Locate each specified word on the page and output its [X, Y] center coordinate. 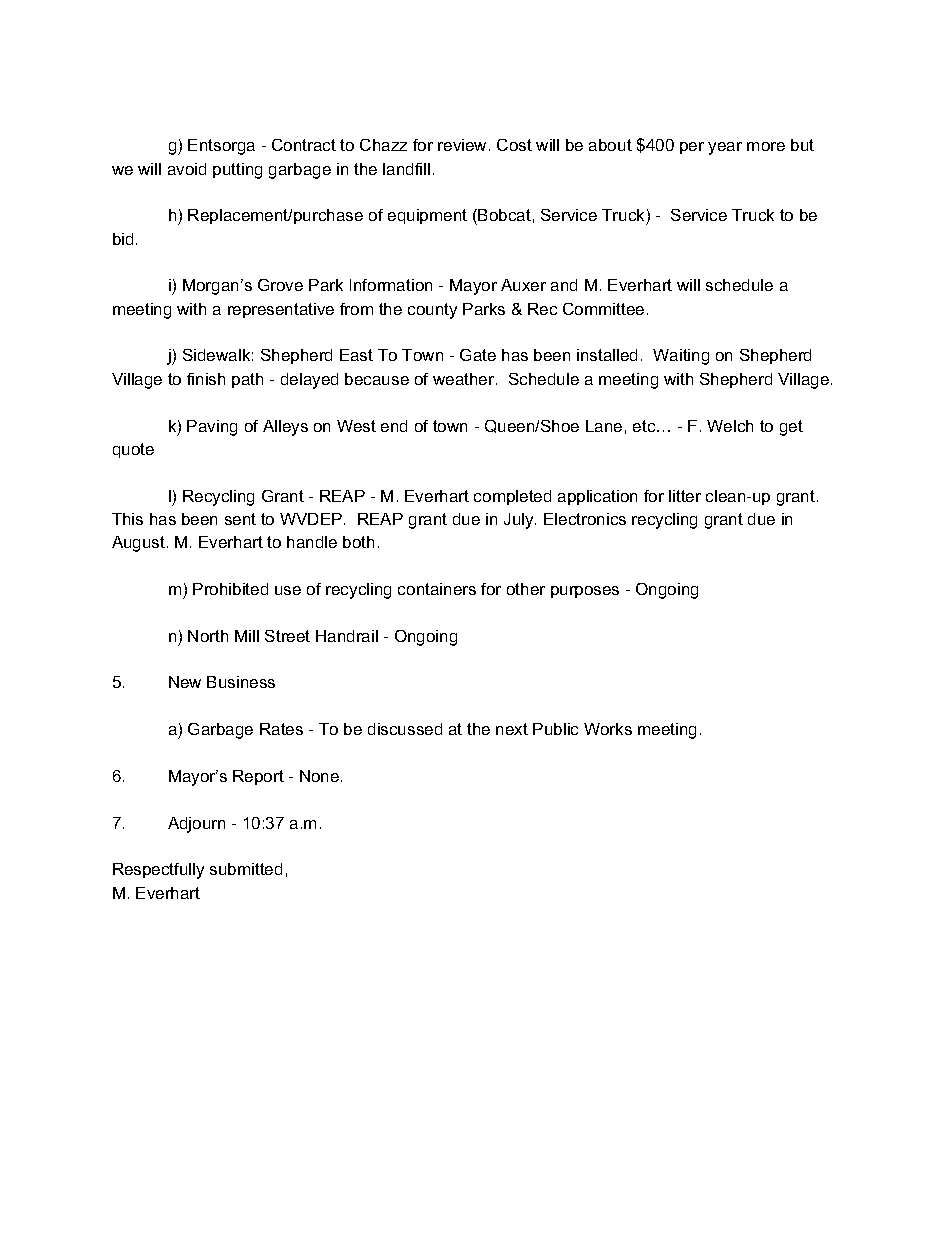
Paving [212, 428]
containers [437, 589]
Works [608, 729]
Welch [730, 426]
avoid [187, 169]
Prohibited [230, 589]
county [432, 311]
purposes [585, 592]
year [725, 148]
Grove [280, 285]
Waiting [681, 357]
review [464, 145]
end [394, 426]
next [512, 729]
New [185, 682]
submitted [246, 869]
